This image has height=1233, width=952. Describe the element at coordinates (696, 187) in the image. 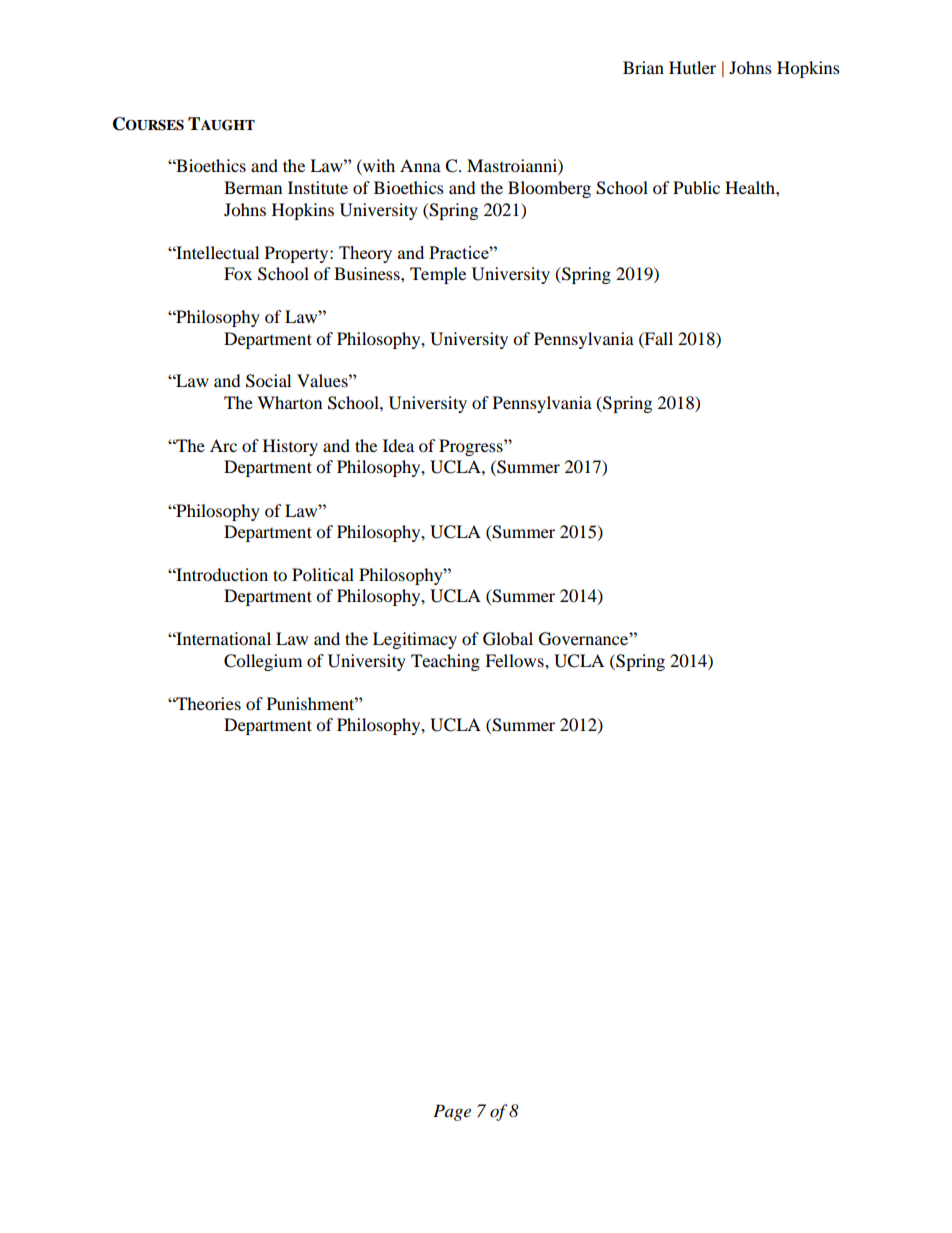

I see `Public` at that location.
